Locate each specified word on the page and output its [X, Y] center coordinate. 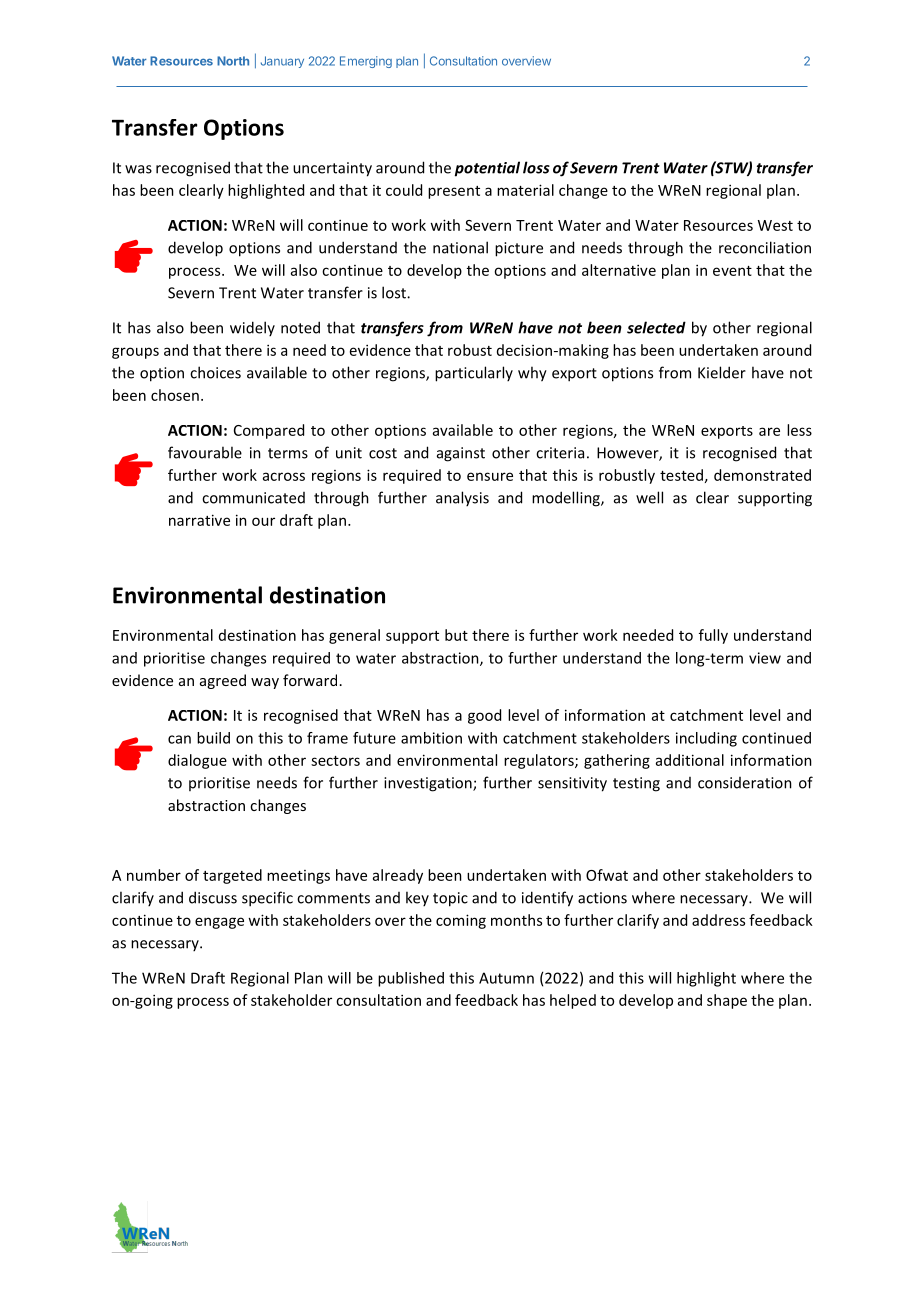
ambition [431, 738]
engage [219, 923]
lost [395, 292]
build [213, 738]
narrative [199, 520]
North [233, 61]
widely [252, 328]
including [706, 739]
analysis [462, 498]
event [732, 271]
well [649, 497]
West [775, 225]
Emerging [366, 62]
